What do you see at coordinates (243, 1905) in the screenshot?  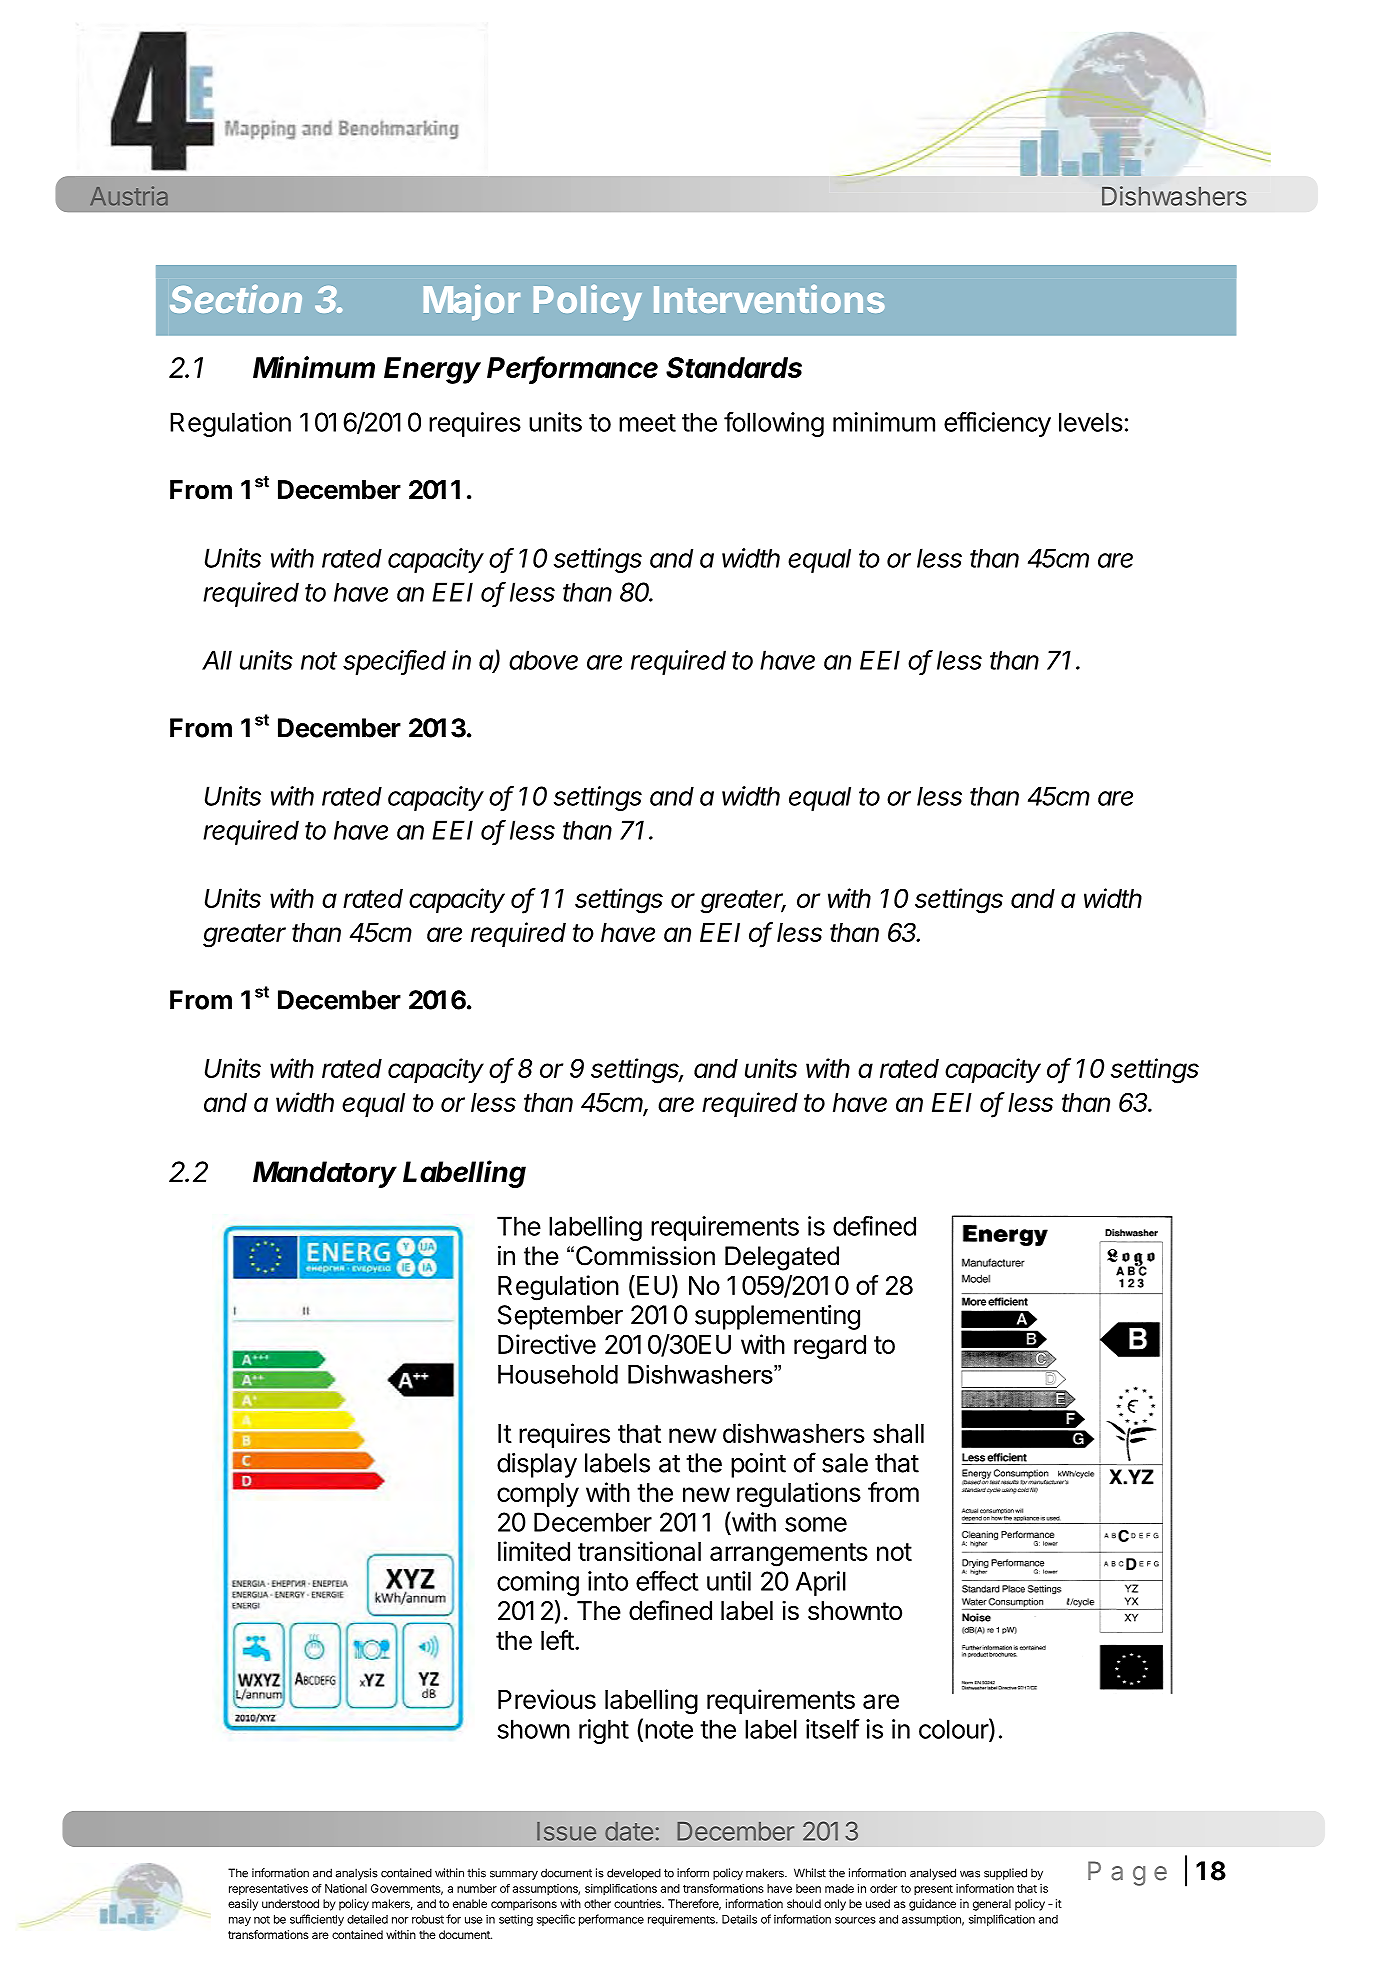 I see `easily` at bounding box center [243, 1905].
